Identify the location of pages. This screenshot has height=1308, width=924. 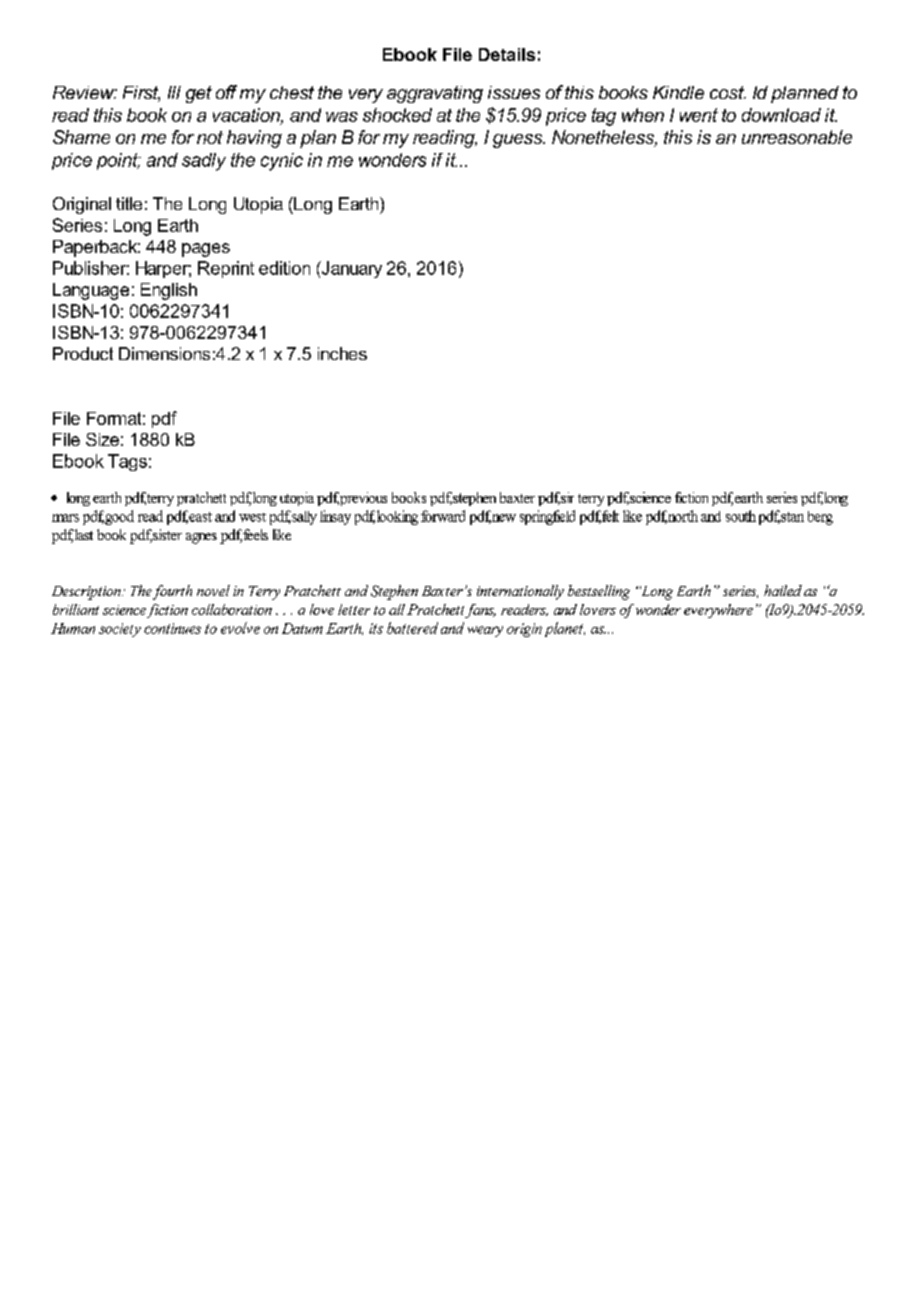
(206, 250).
